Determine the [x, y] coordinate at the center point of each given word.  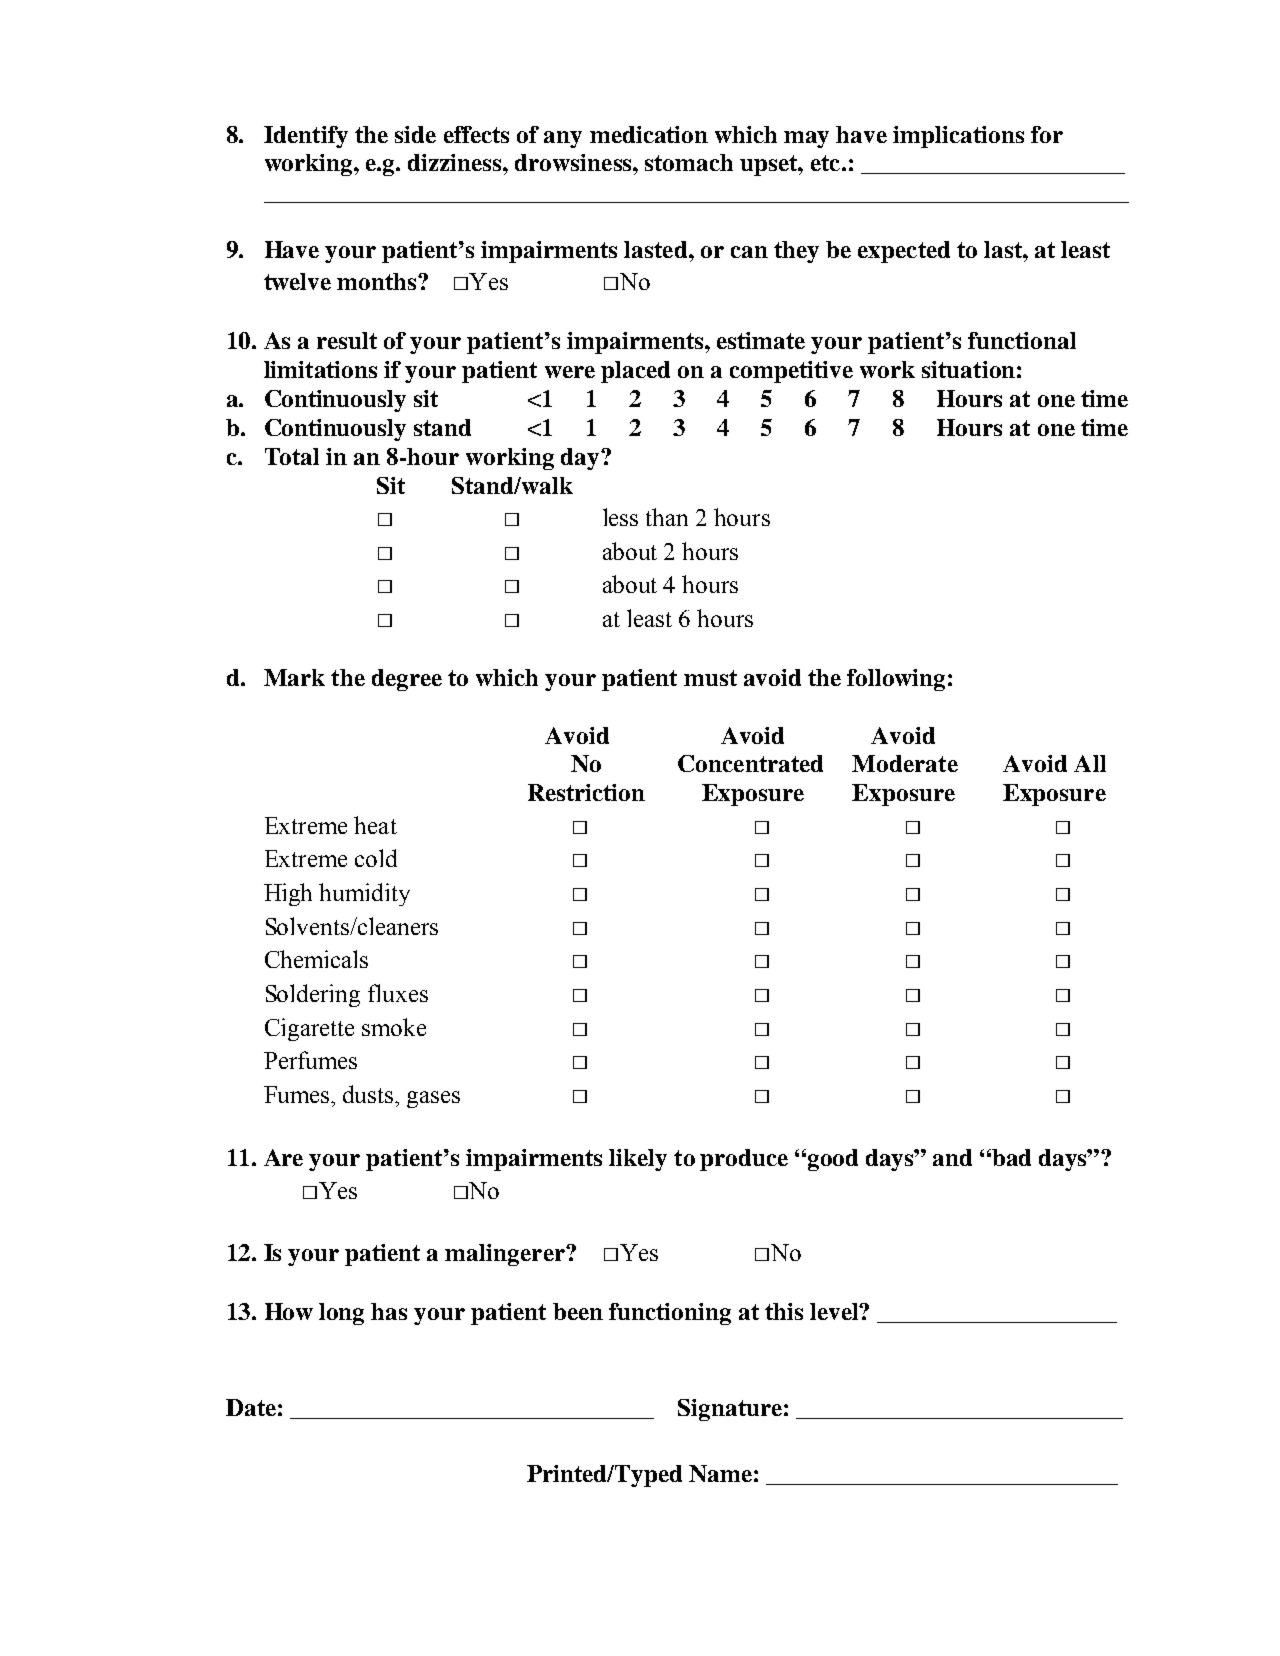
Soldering [313, 995]
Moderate [905, 763]
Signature [730, 1410]
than [667, 517]
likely [638, 1160]
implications [958, 137]
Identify [306, 137]
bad [1011, 1157]
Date [251, 1407]
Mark [294, 677]
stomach [689, 162]
